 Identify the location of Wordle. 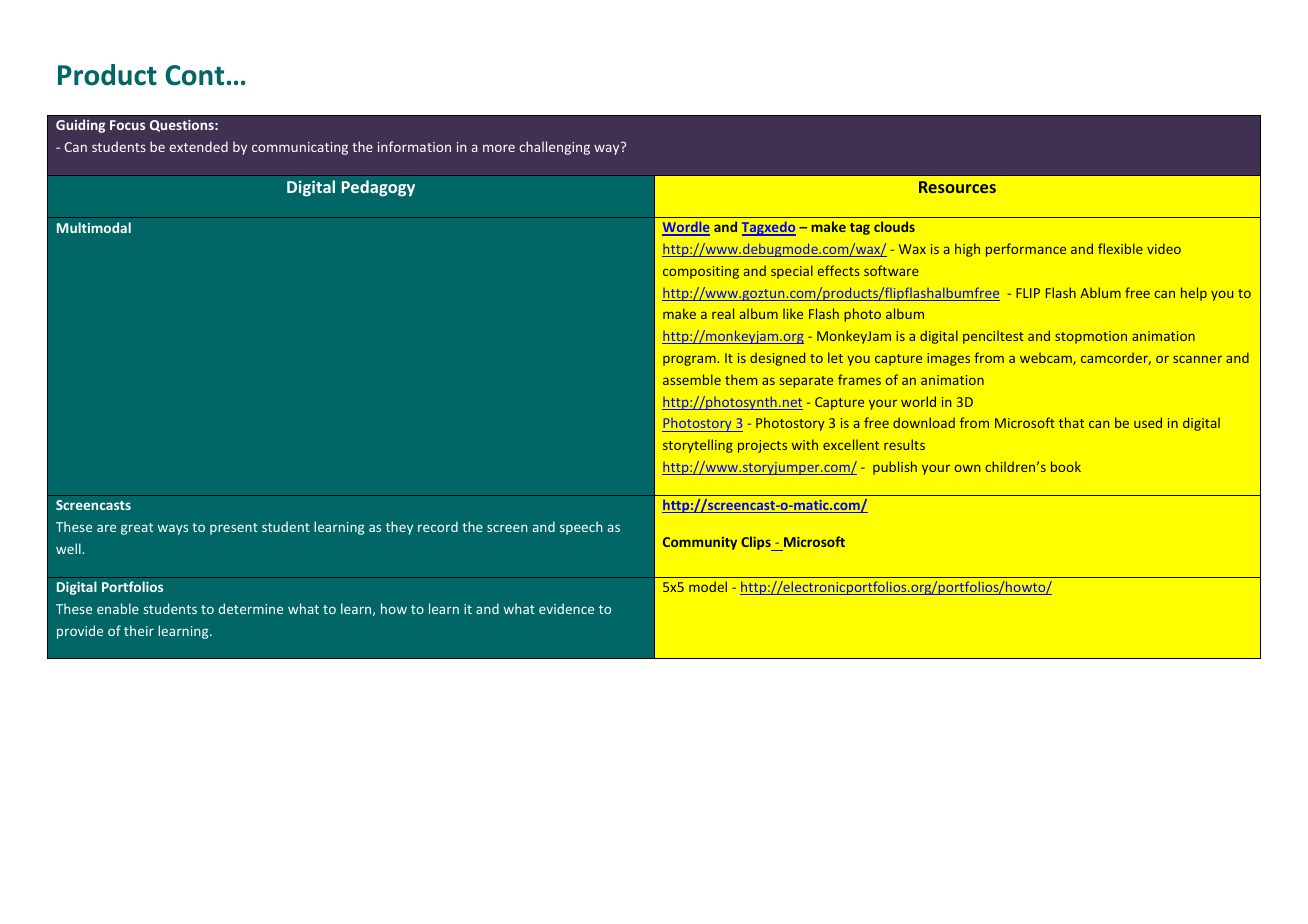
(686, 228).
